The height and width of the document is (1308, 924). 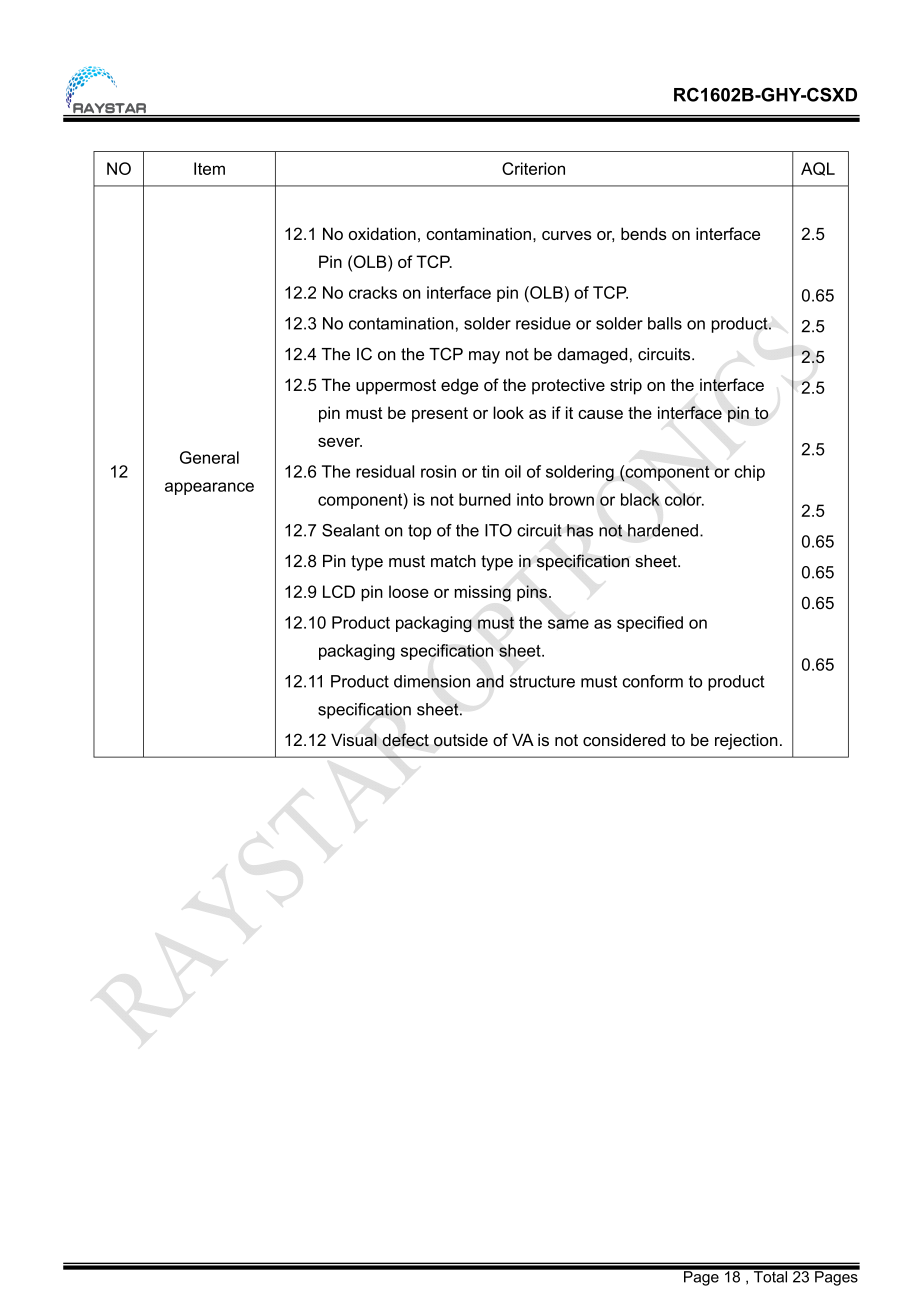 What do you see at coordinates (749, 473) in the document?
I see `chip` at bounding box center [749, 473].
